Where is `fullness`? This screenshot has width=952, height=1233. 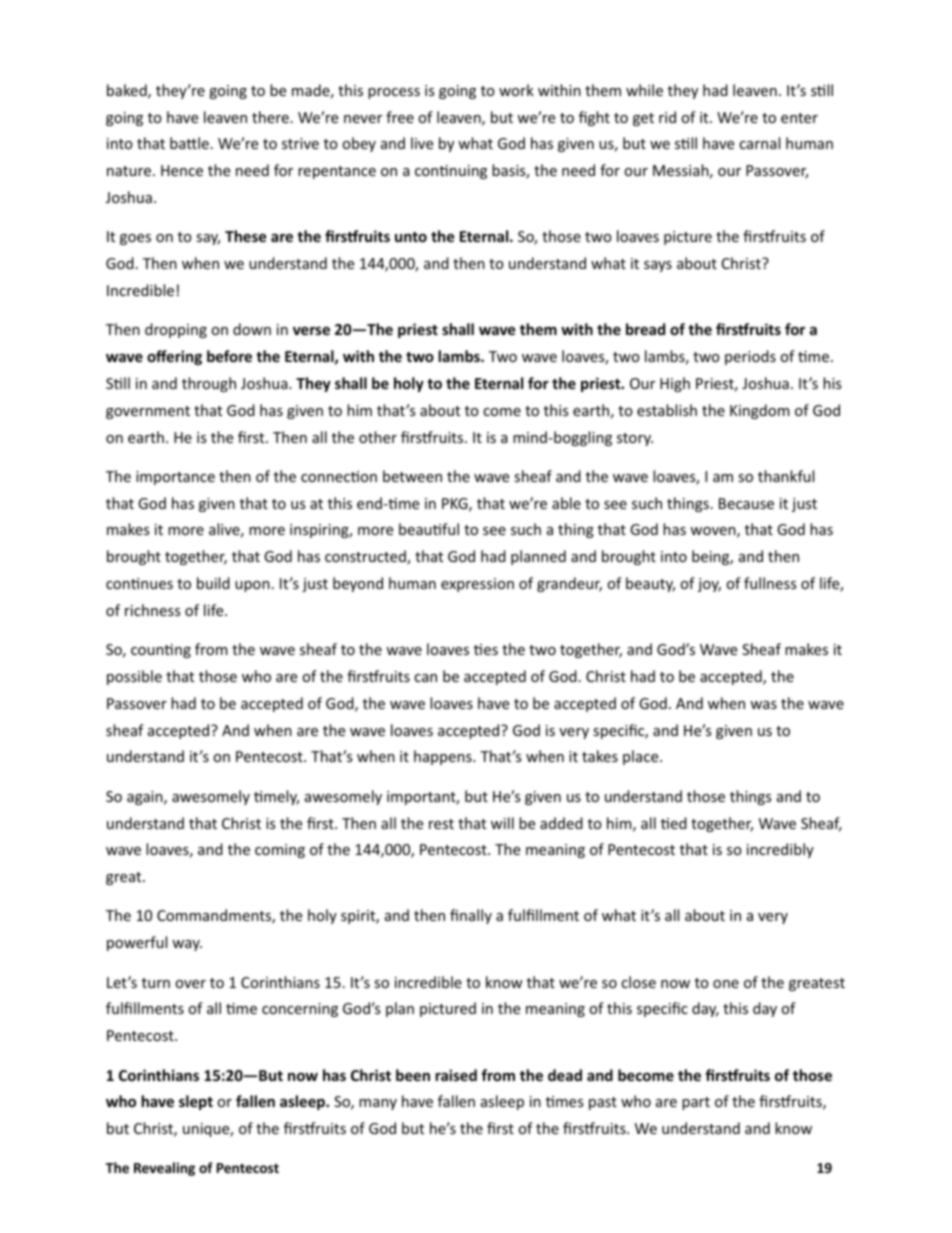 fullness is located at coordinates (770, 583).
